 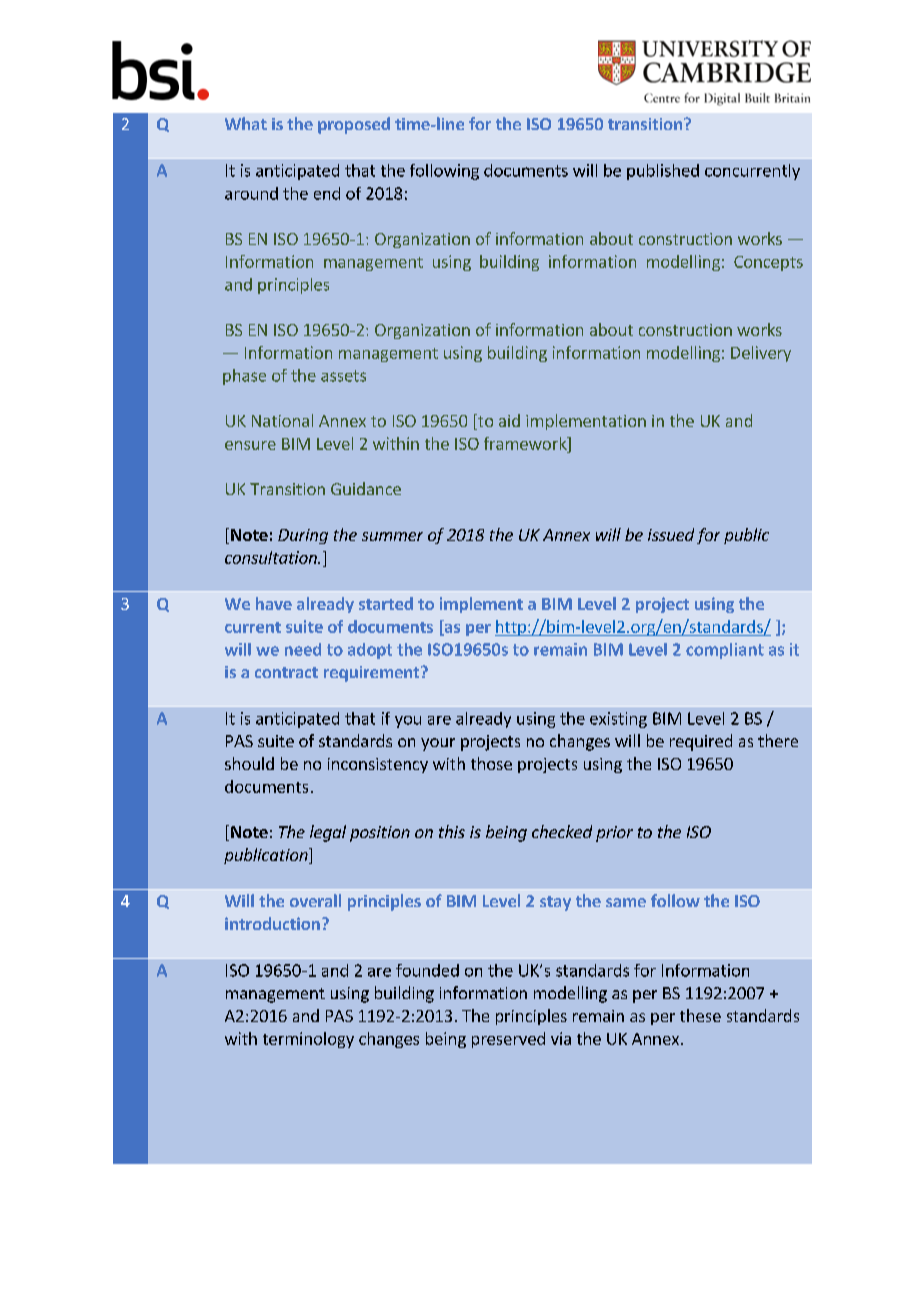 What do you see at coordinates (327, 193) in the document?
I see `end` at bounding box center [327, 193].
